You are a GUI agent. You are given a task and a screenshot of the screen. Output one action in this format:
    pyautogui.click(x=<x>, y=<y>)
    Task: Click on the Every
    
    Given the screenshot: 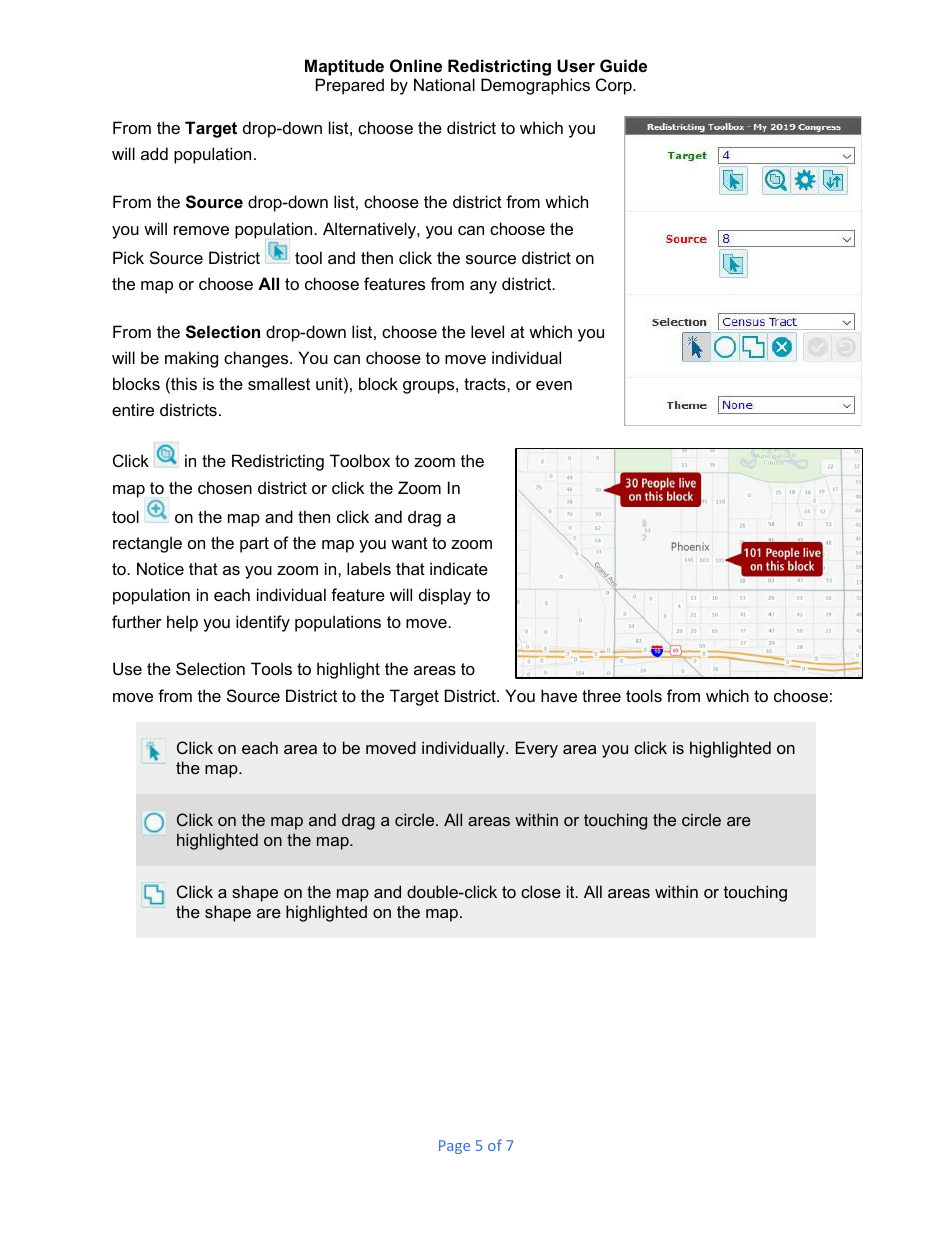 What is the action you would take?
    pyautogui.click(x=537, y=749)
